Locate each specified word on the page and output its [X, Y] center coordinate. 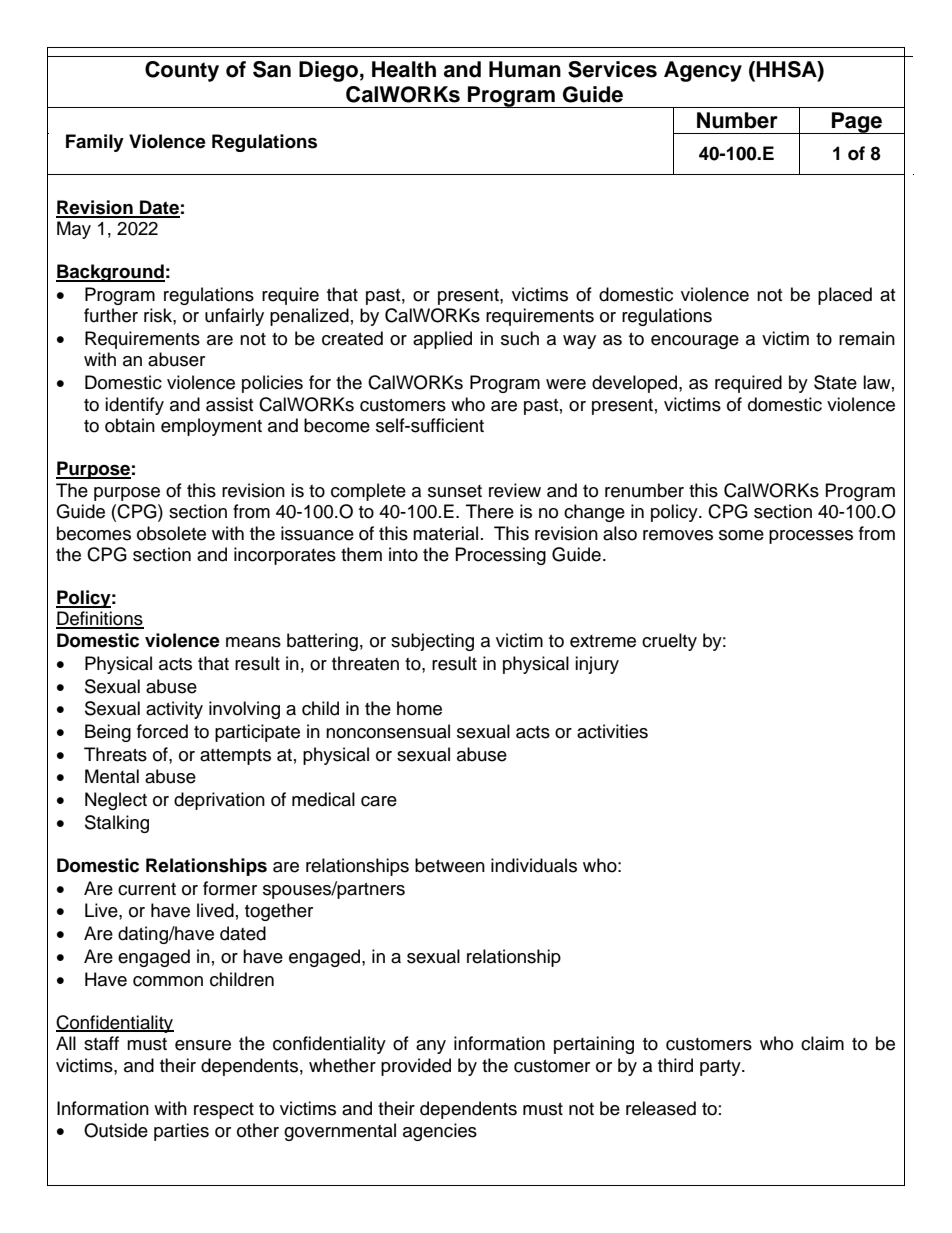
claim [822, 1043]
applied [442, 340]
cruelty [669, 642]
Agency [703, 71]
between [450, 865]
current [147, 889]
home [419, 708]
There [490, 511]
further [111, 315]
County [182, 71]
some [741, 535]
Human [525, 69]
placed [845, 296]
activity [174, 710]
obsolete [171, 533]
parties [181, 1132]
